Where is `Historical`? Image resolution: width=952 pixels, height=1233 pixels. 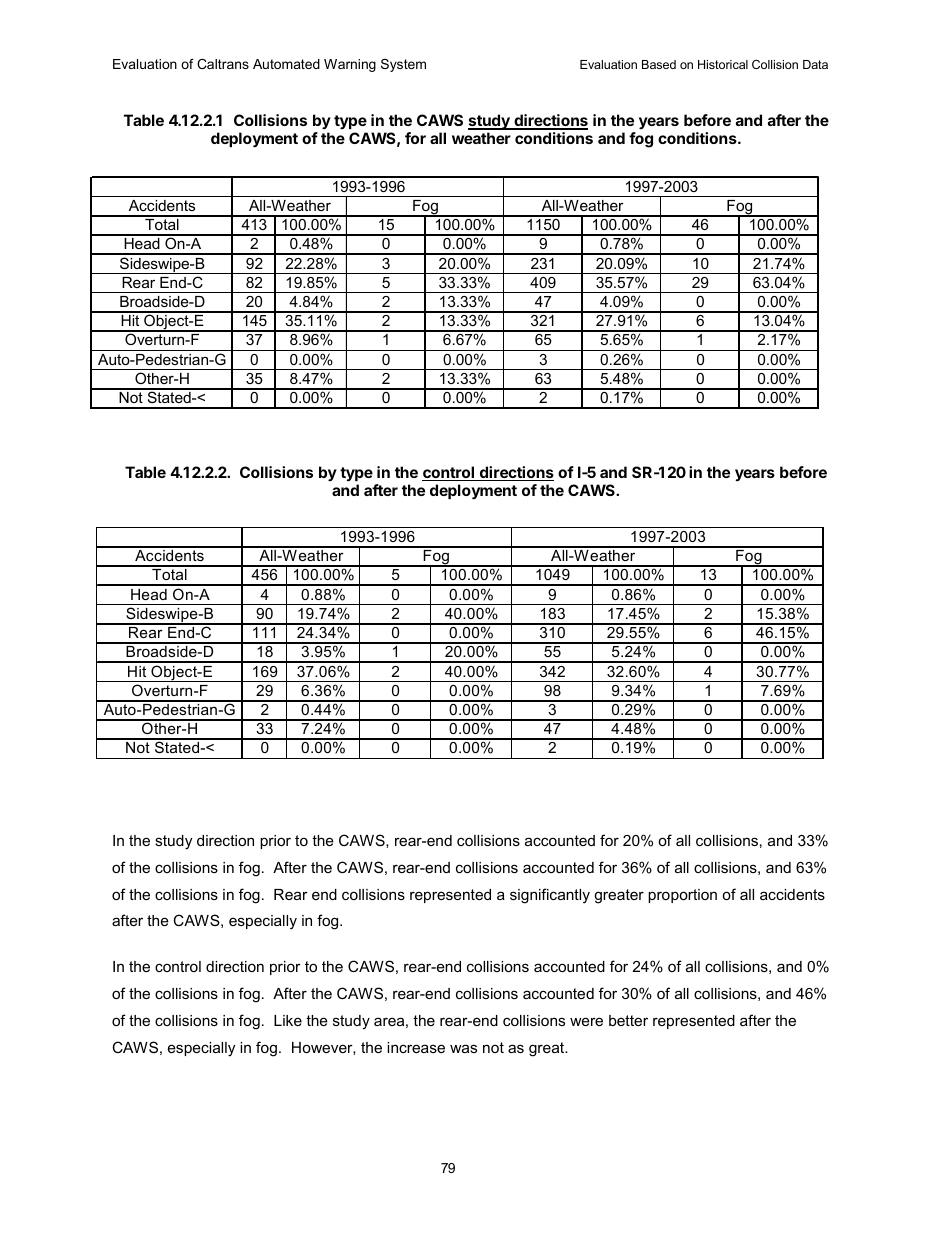
Historical is located at coordinates (723, 64).
